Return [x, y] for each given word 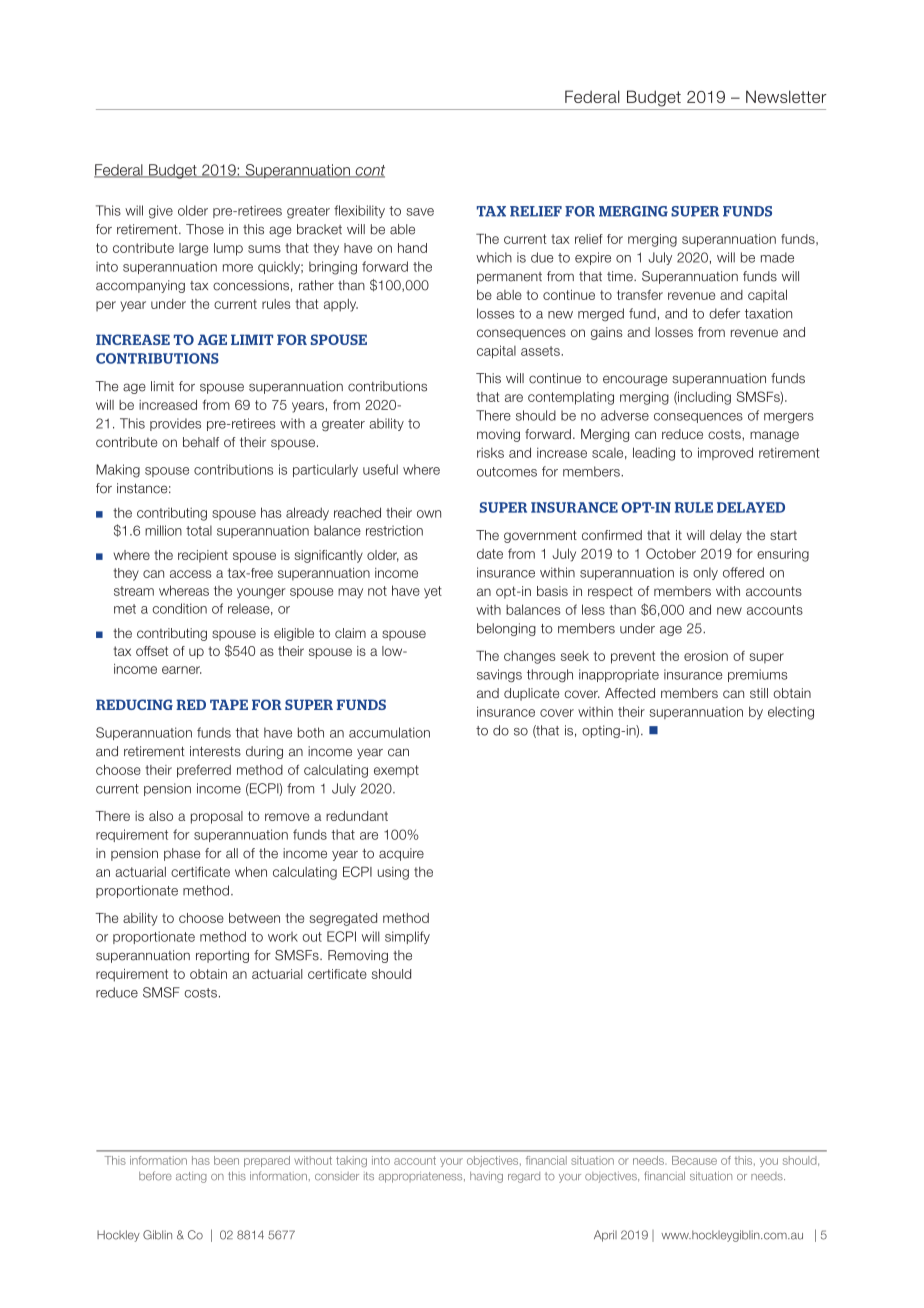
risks [490, 452]
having [486, 1177]
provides [175, 424]
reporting [222, 956]
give [161, 212]
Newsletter [786, 96]
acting [191, 1177]
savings [499, 676]
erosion [706, 656]
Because [694, 1160]
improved [725, 453]
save [420, 212]
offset [152, 651]
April [605, 1236]
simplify [407, 937]
